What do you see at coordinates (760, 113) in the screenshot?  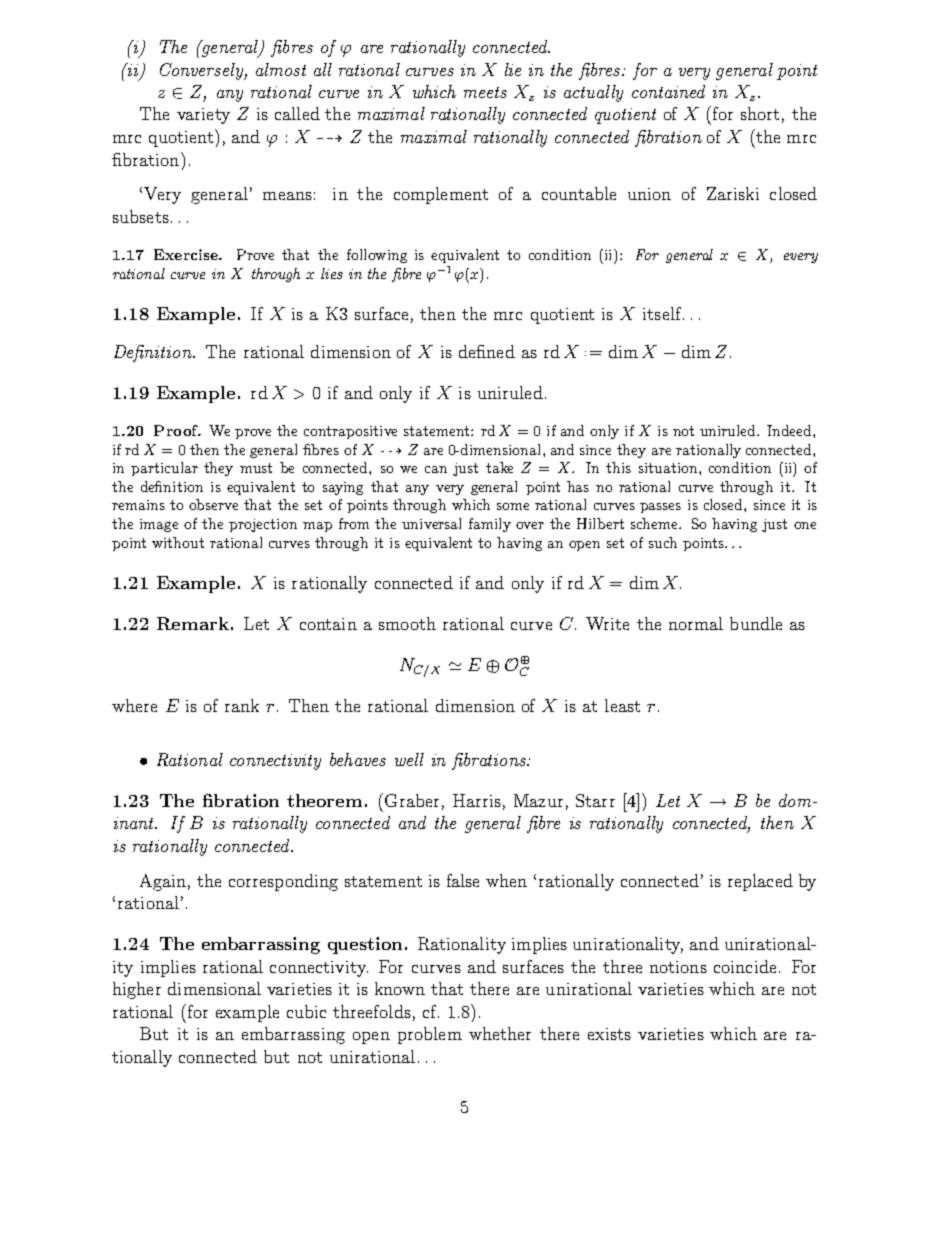 I see `short` at bounding box center [760, 113].
